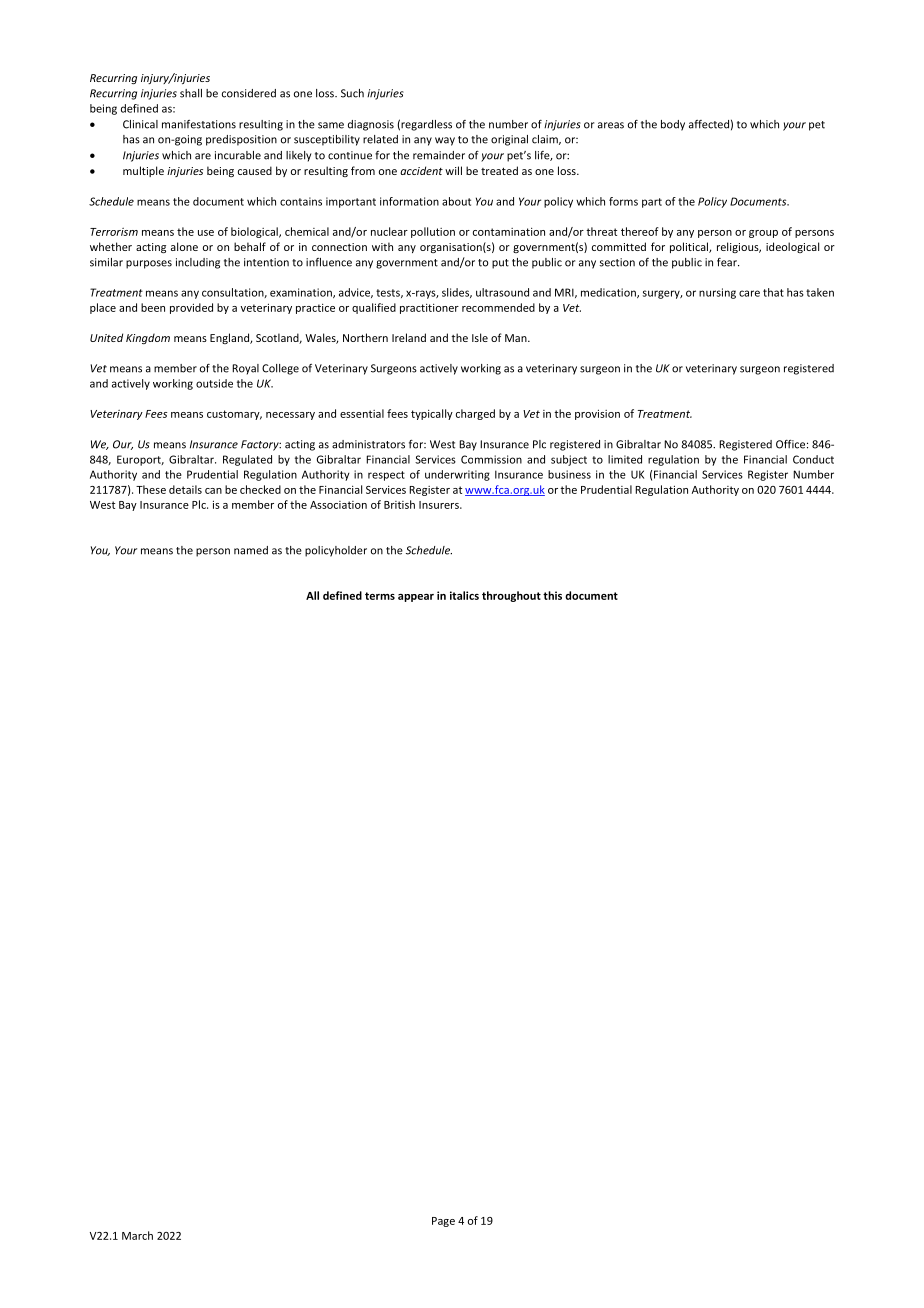 This screenshot has width=924, height=1308. What do you see at coordinates (251, 550) in the screenshot?
I see `named` at bounding box center [251, 550].
